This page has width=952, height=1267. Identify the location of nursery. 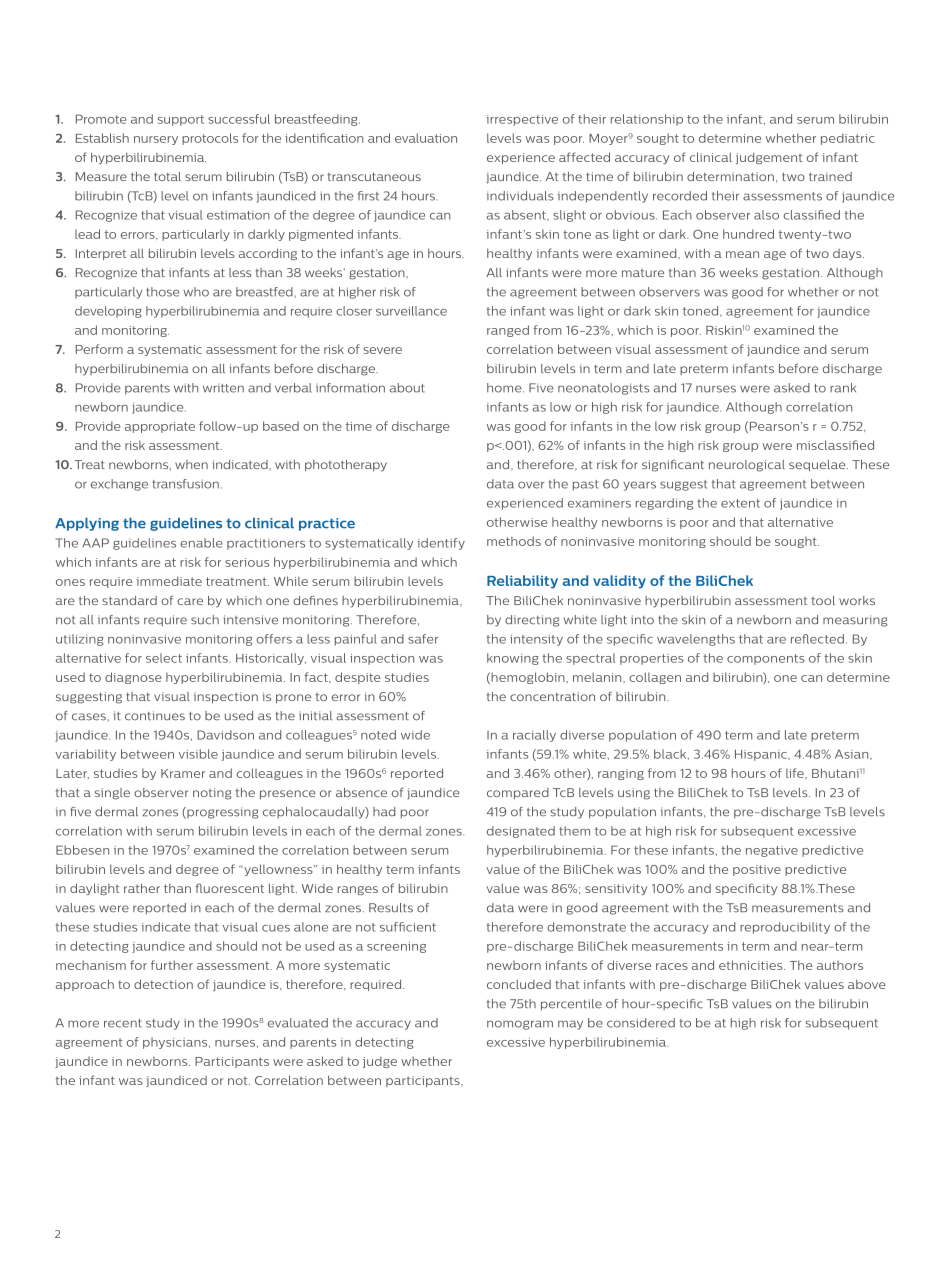
(156, 140).
